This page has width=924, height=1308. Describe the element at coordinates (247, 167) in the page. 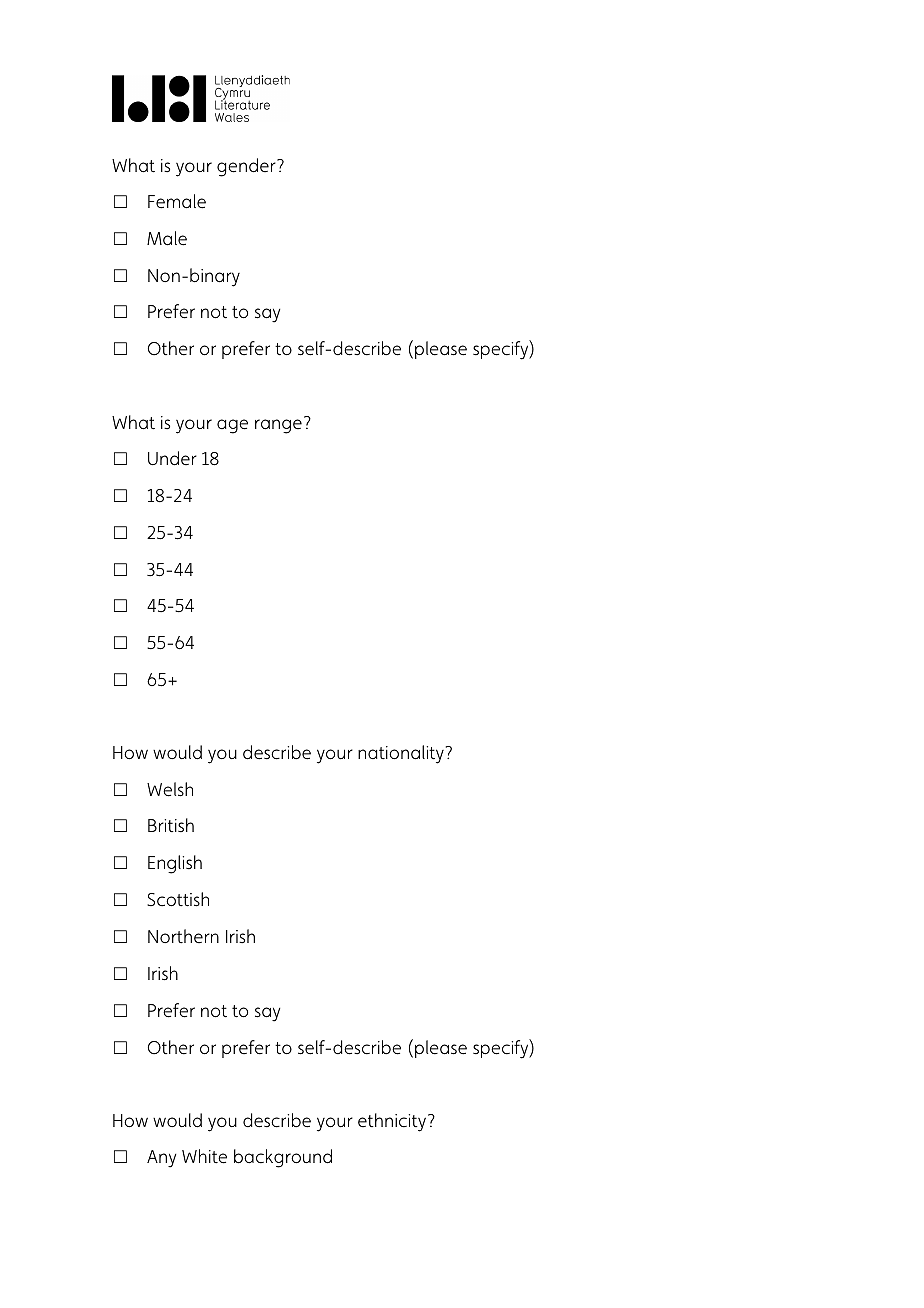

I see `gender` at that location.
